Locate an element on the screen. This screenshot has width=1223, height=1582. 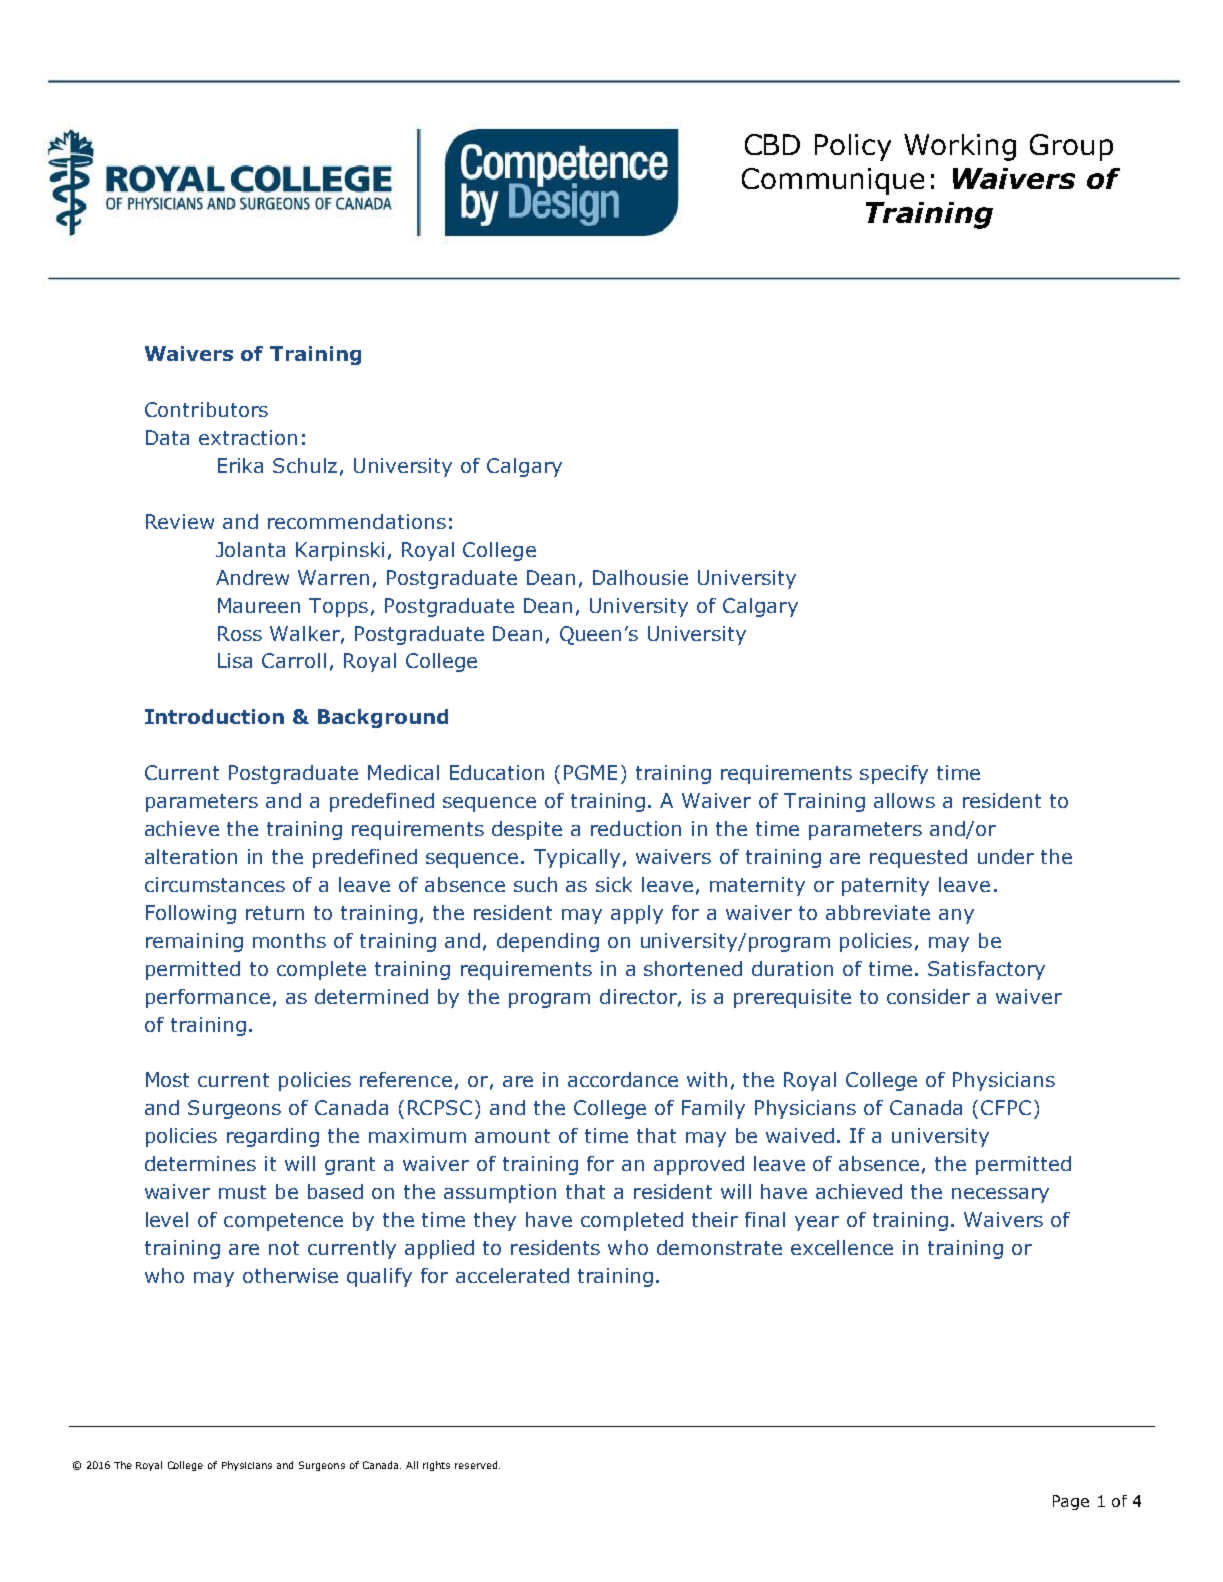
under is located at coordinates (1006, 856).
